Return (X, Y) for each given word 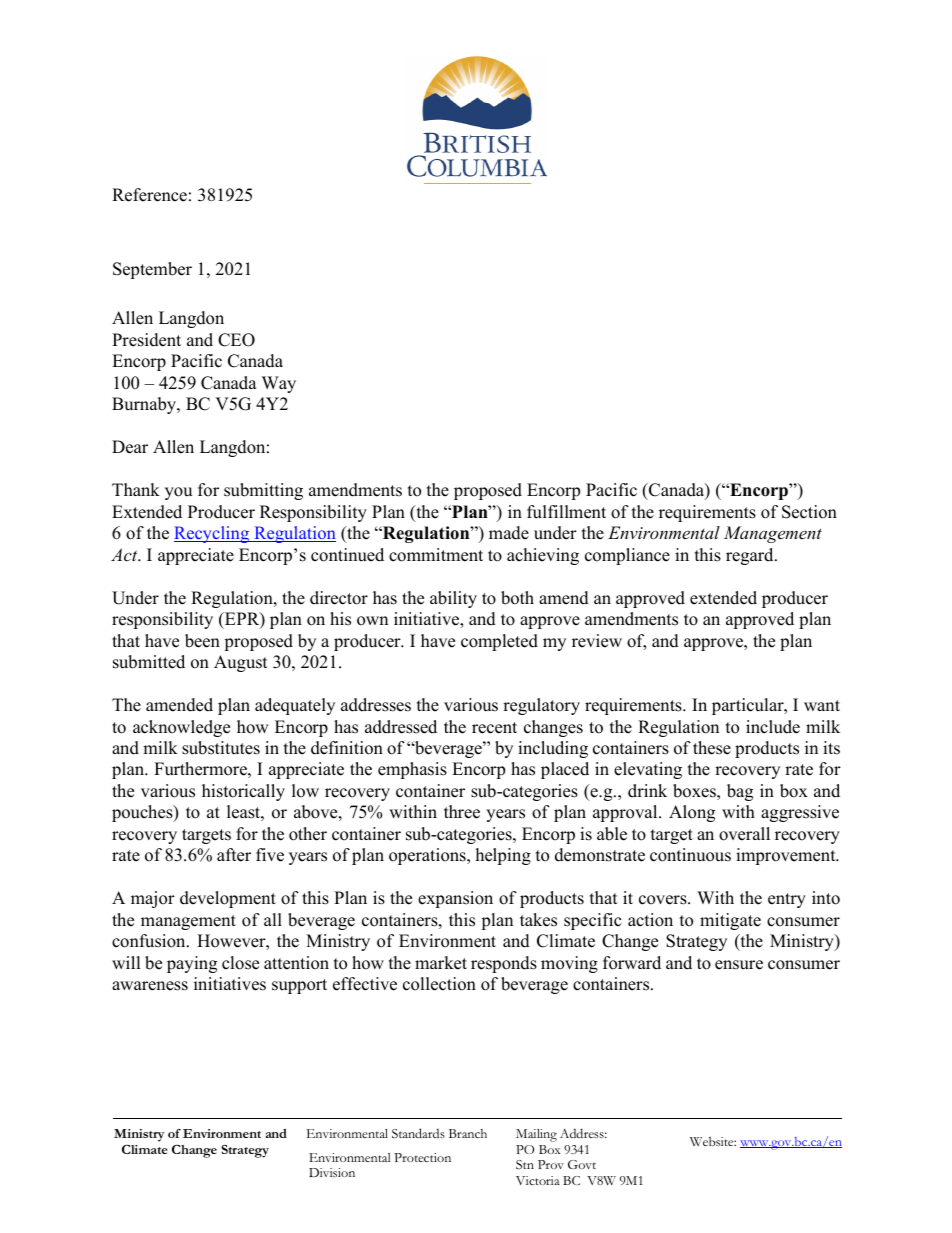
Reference (149, 195)
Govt (582, 1164)
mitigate (730, 921)
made (509, 533)
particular (749, 706)
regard (751, 556)
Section (809, 512)
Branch (468, 1133)
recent (494, 728)
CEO (236, 340)
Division (332, 1172)
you (178, 493)
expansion (455, 899)
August (241, 663)
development (228, 899)
